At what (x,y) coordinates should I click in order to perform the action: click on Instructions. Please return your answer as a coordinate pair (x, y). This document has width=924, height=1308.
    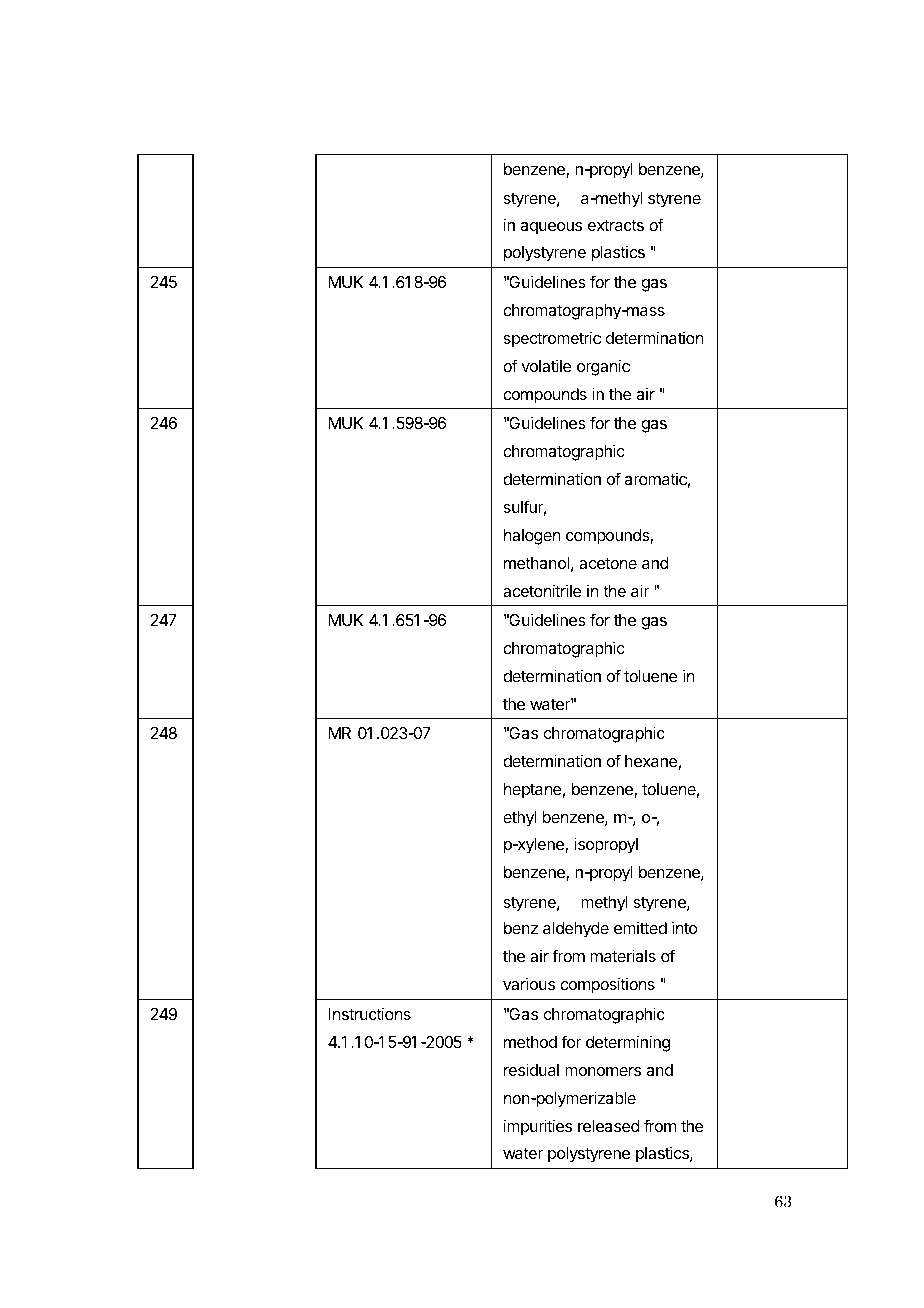
    Looking at the image, I should click on (370, 1013).
